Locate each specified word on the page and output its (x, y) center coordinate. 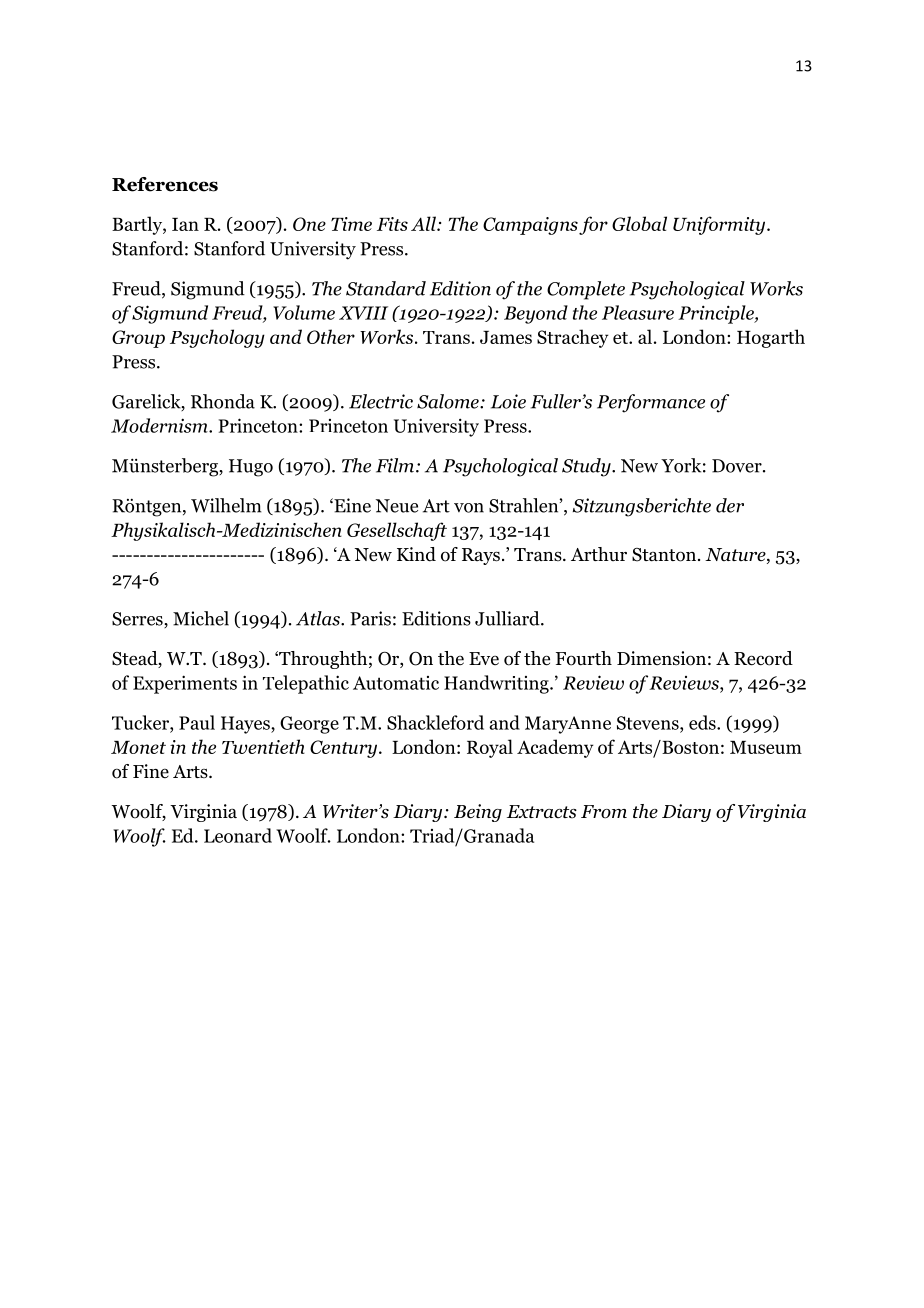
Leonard (238, 835)
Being (478, 813)
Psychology (217, 338)
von (469, 508)
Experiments (185, 684)
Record (763, 658)
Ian (185, 224)
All (424, 223)
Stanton (665, 555)
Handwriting (497, 684)
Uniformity (720, 225)
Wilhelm (226, 505)
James (506, 337)
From (604, 812)
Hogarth (771, 338)
